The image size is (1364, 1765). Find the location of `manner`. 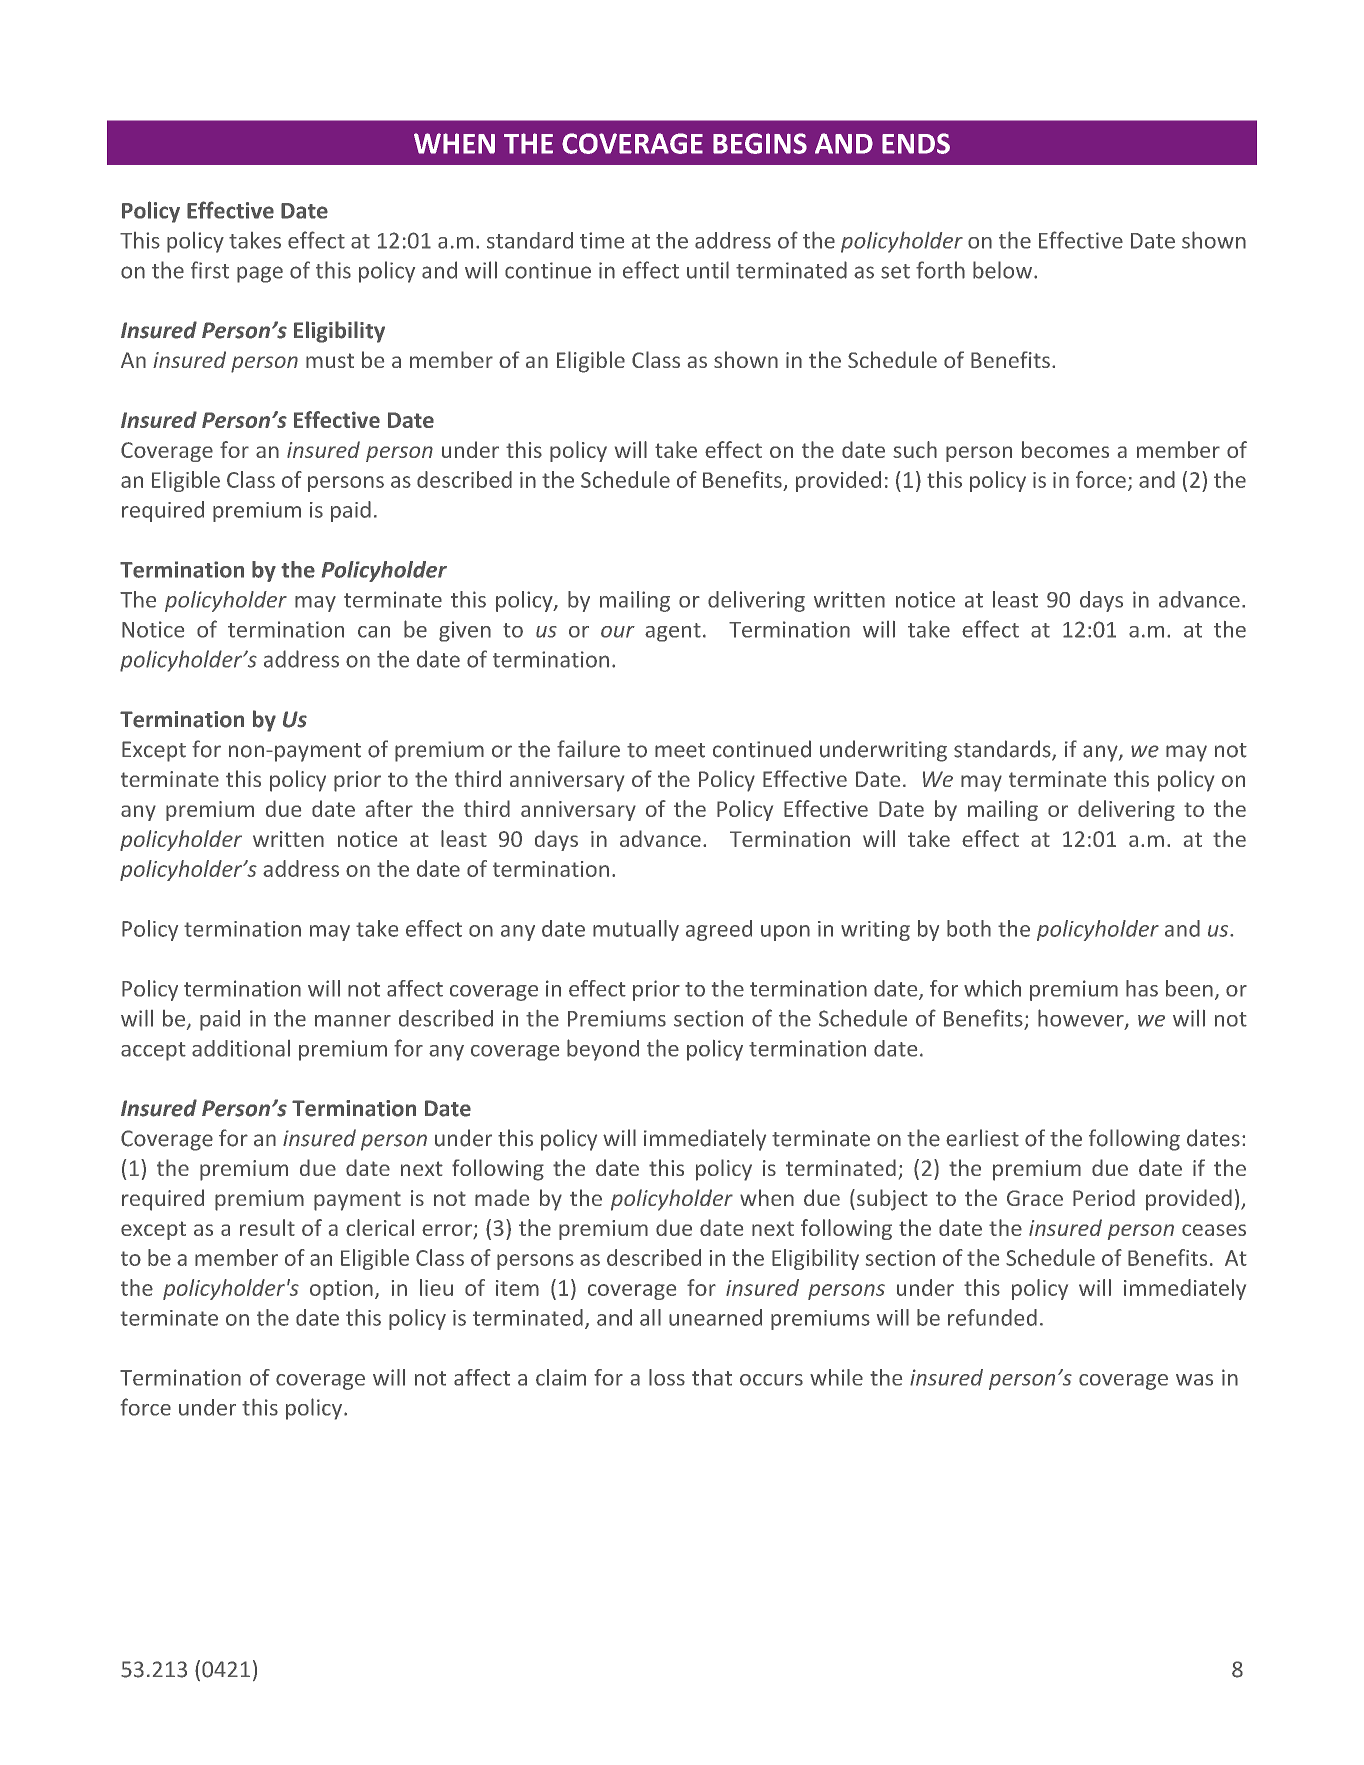

manner is located at coordinates (353, 1021).
